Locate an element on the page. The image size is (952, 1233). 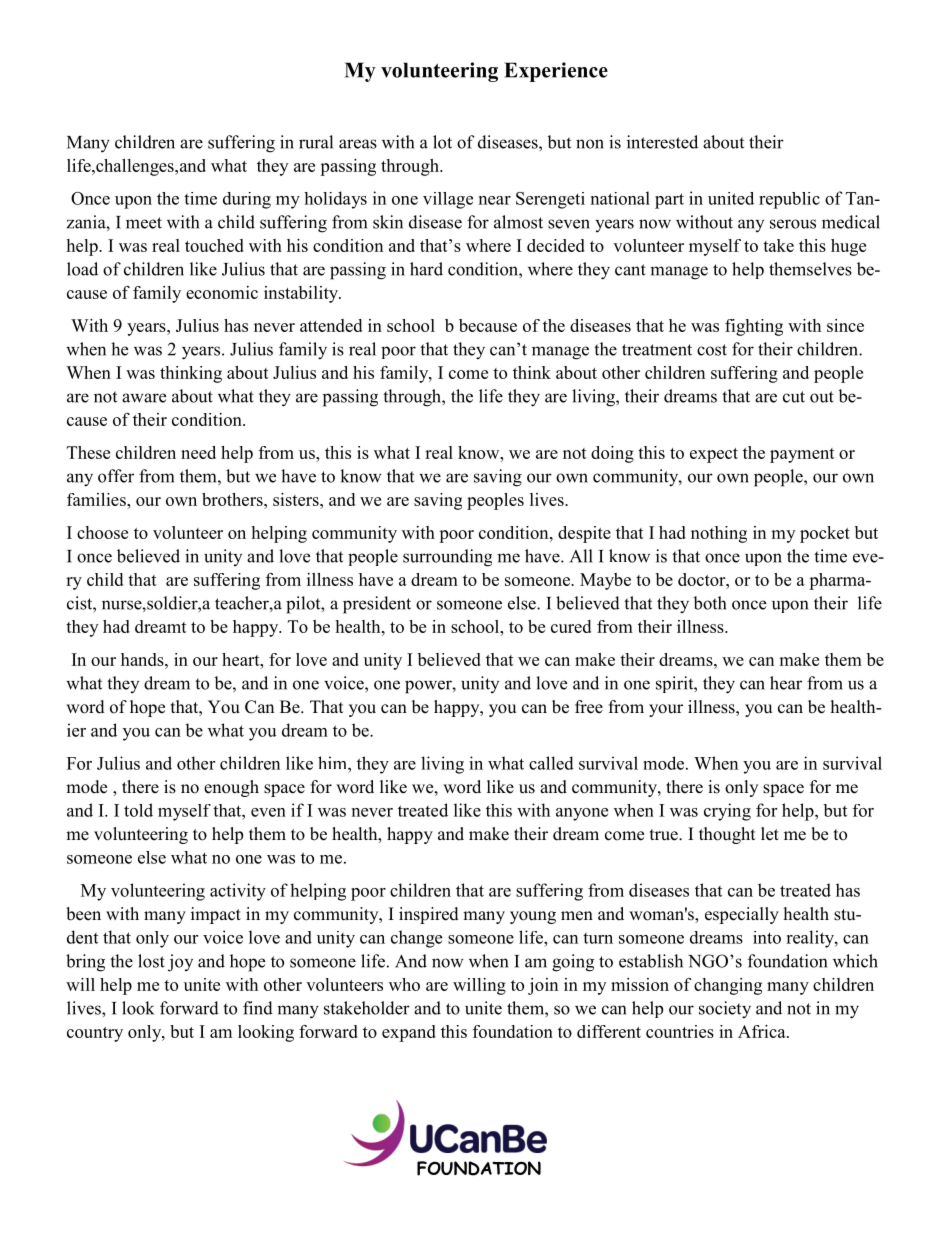
hard is located at coordinates (426, 269).
